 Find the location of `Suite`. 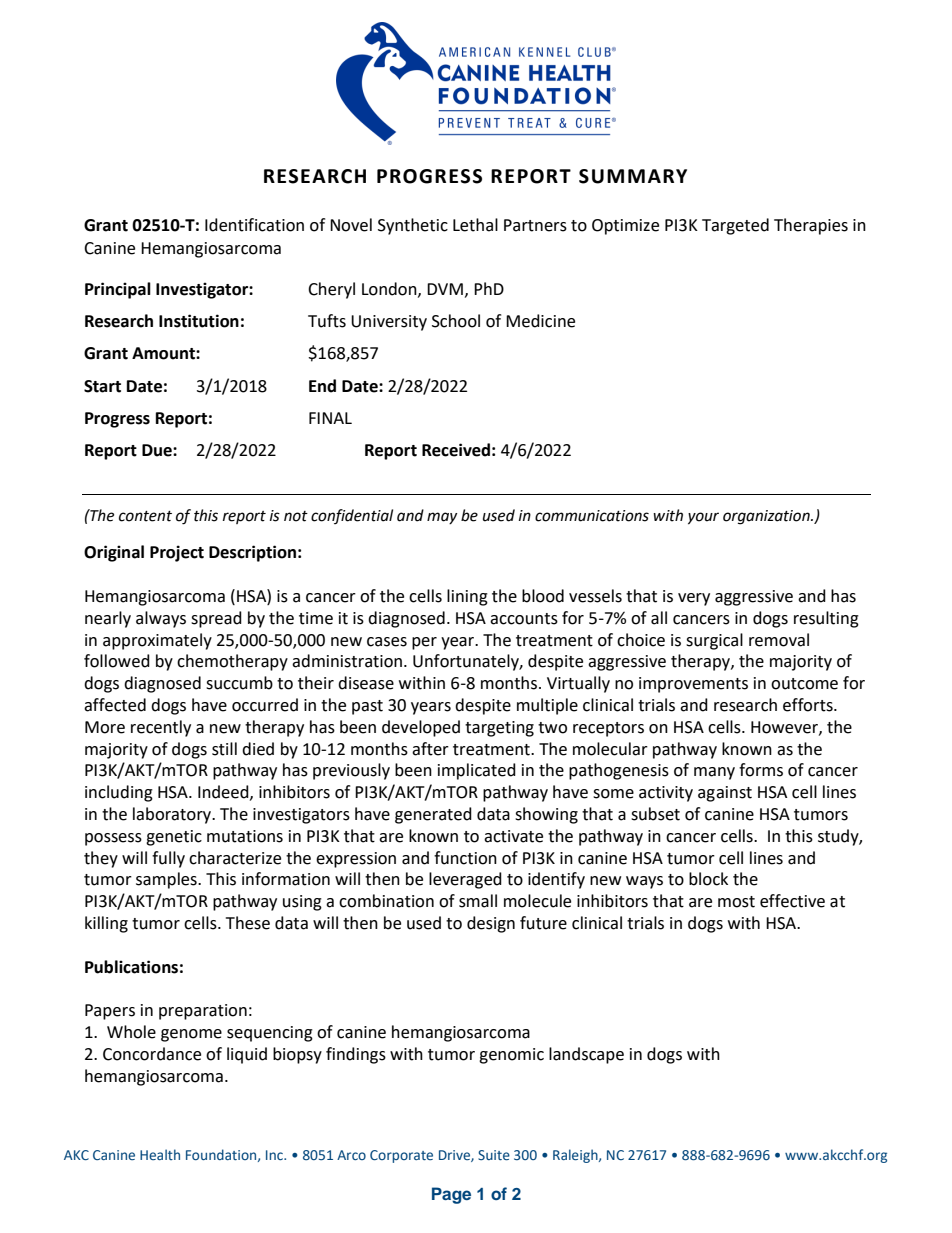

Suite is located at coordinates (494, 1155).
